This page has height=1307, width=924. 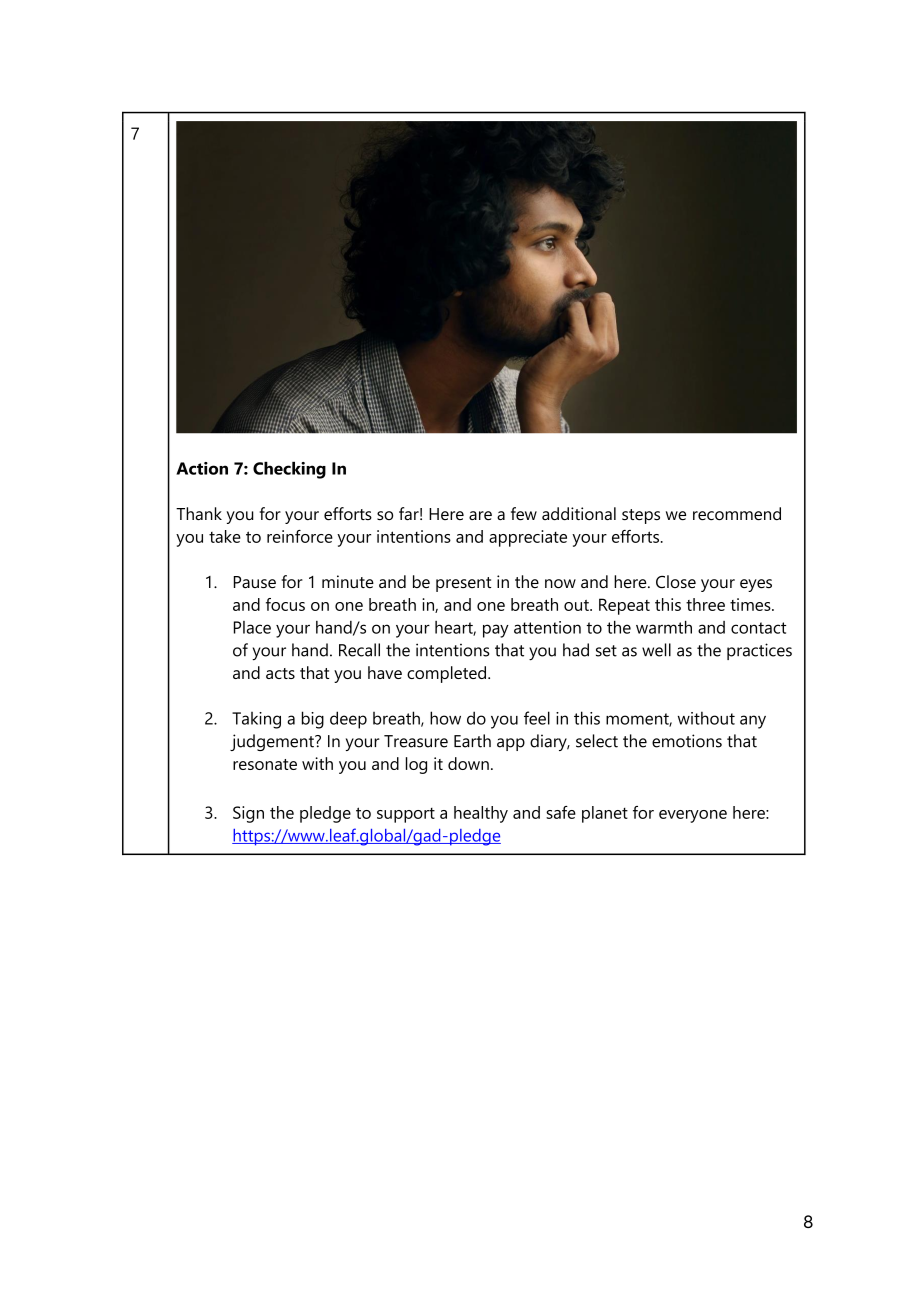 What do you see at coordinates (481, 814) in the page?
I see `healthy` at bounding box center [481, 814].
